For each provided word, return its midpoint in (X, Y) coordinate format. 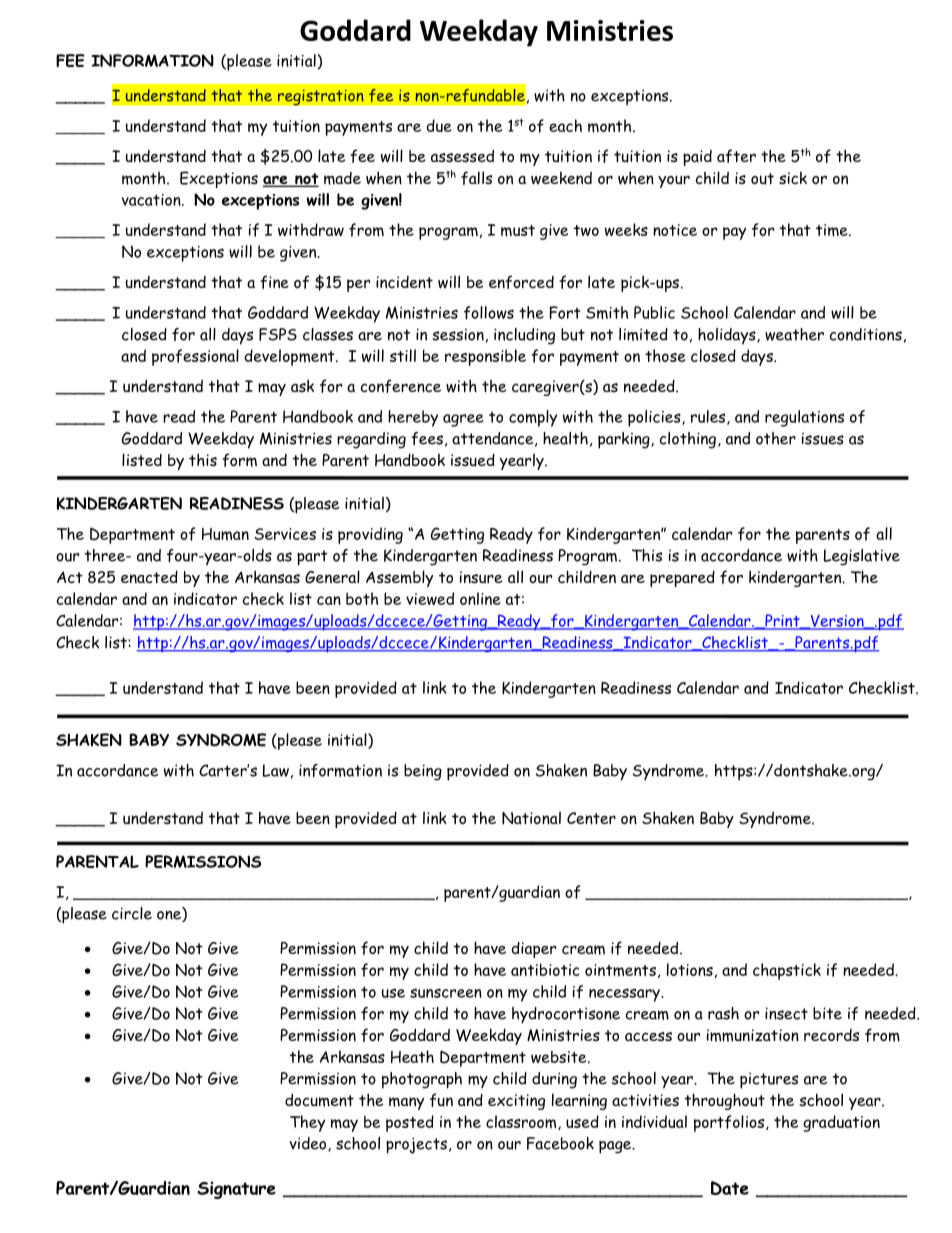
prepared (682, 578)
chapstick (787, 971)
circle (132, 913)
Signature (236, 1190)
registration (321, 97)
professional (195, 357)
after (736, 156)
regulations (804, 418)
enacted (149, 577)
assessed (462, 155)
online (480, 598)
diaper (533, 949)
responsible (485, 357)
